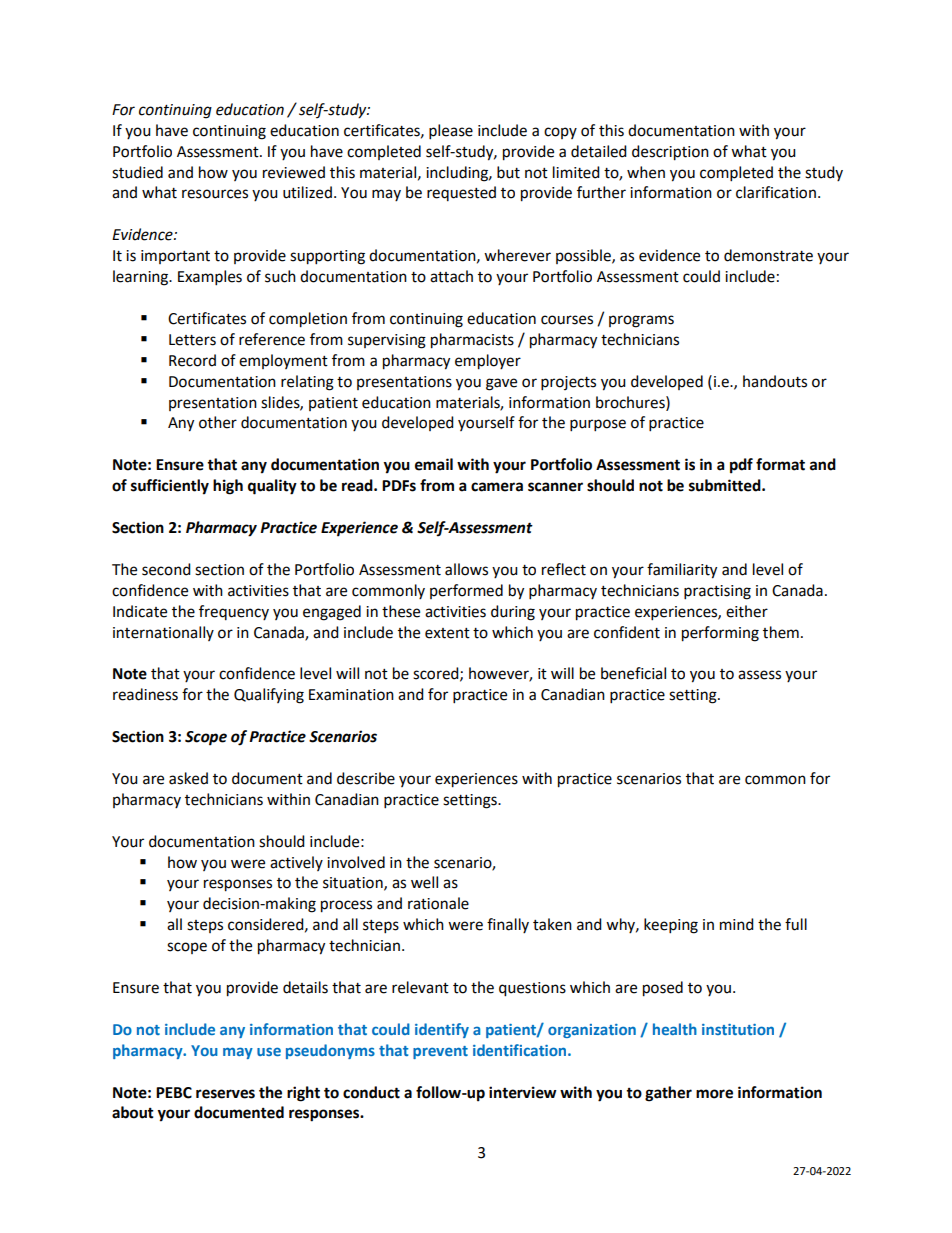  What do you see at coordinates (218, 422) in the screenshot?
I see `other` at bounding box center [218, 422].
